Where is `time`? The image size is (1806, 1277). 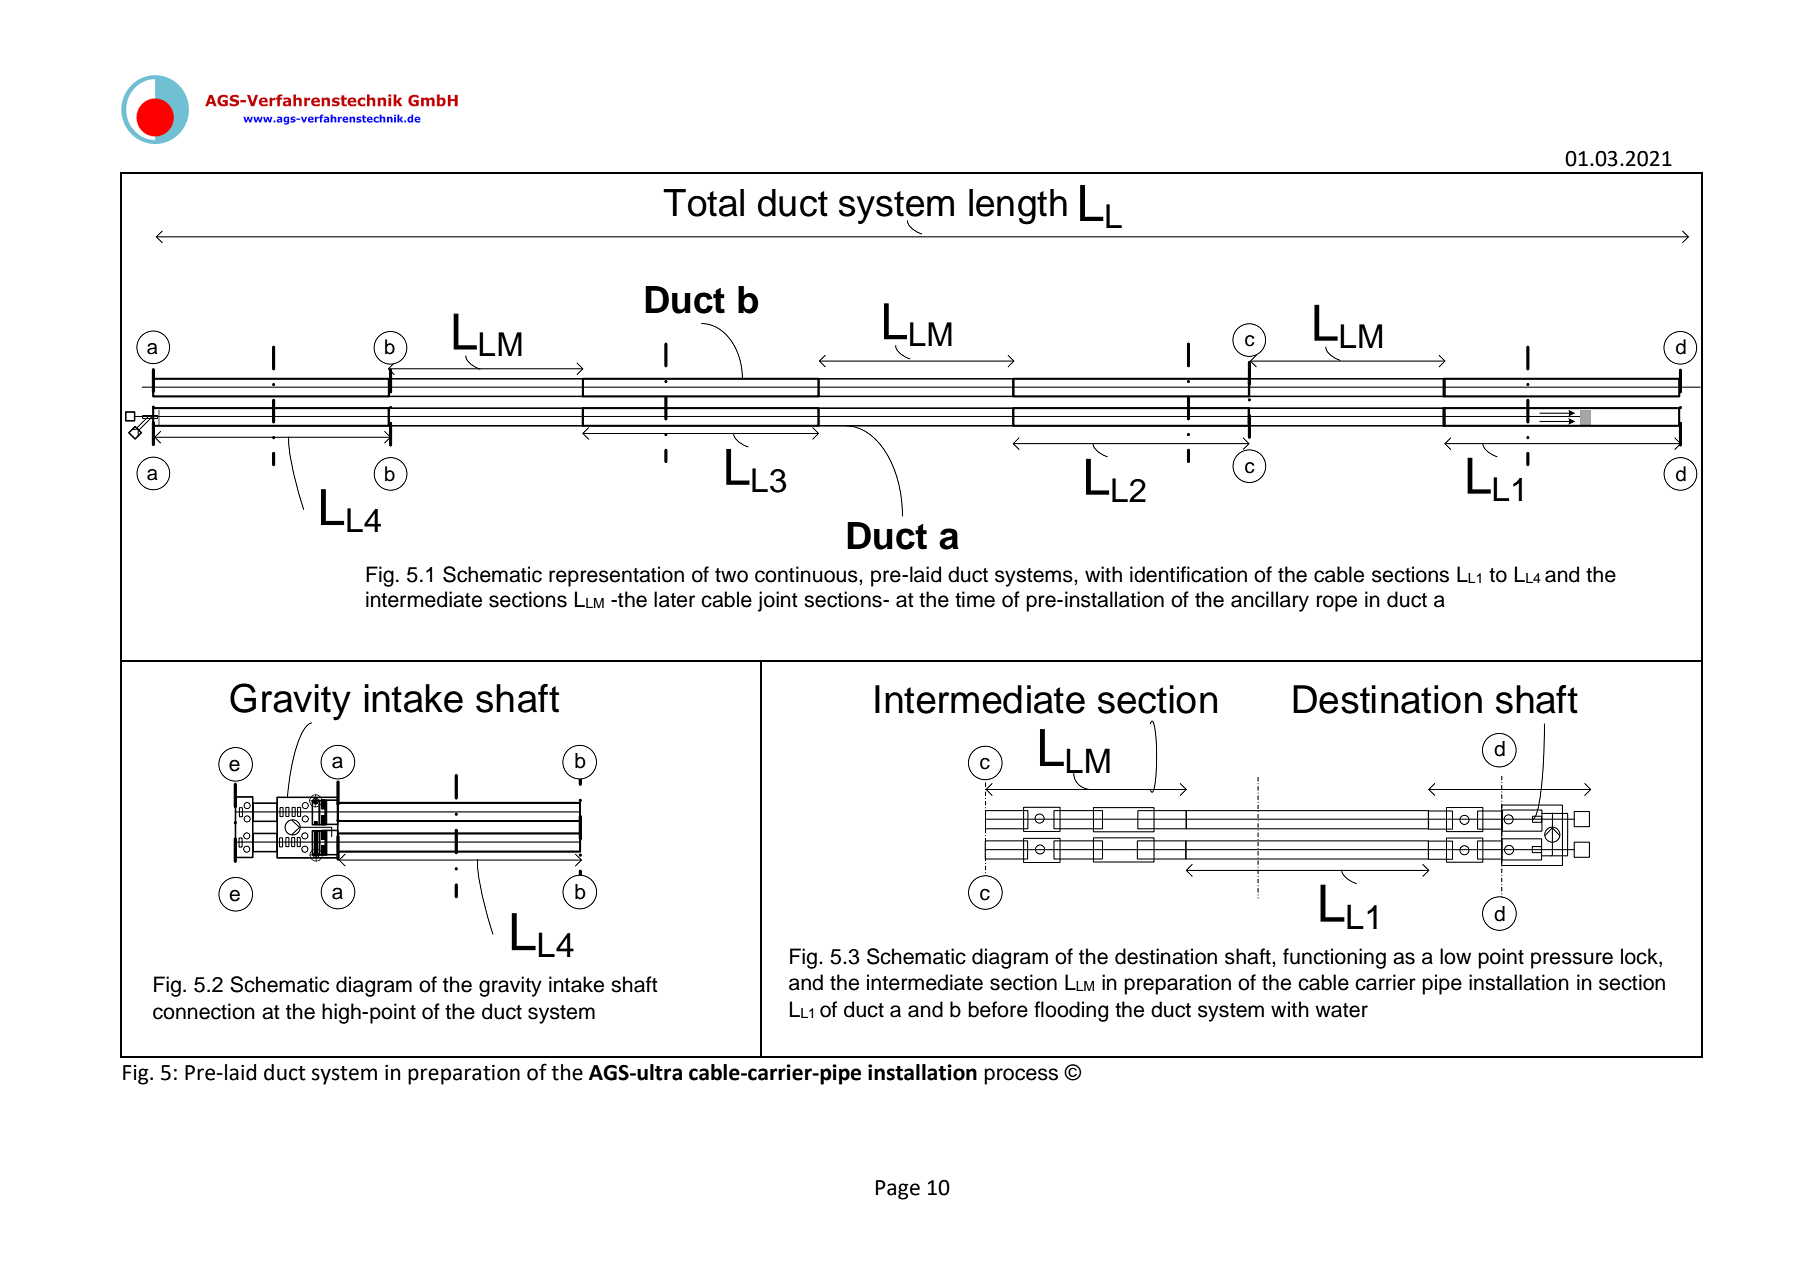 time is located at coordinates (975, 599).
